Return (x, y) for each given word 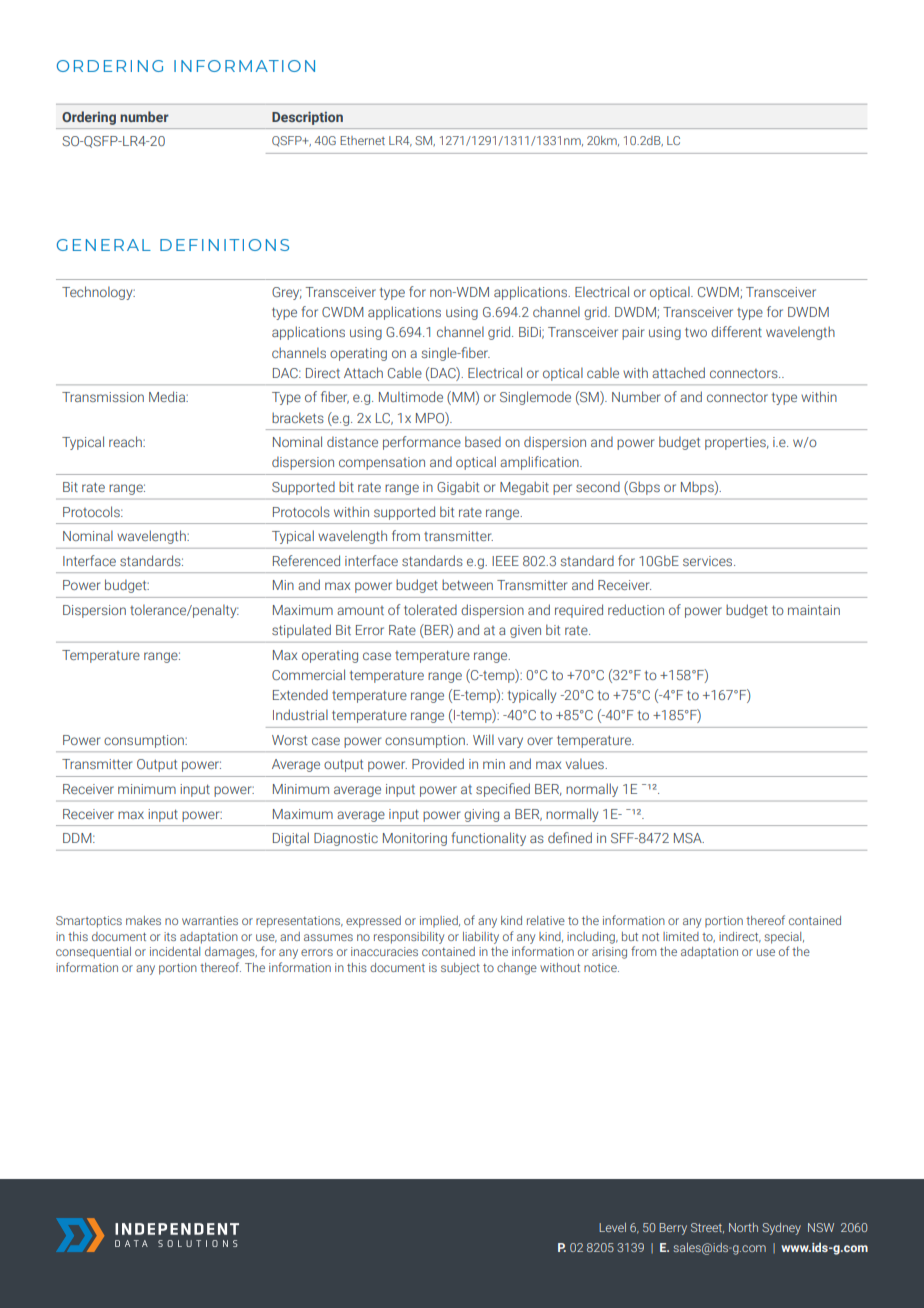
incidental (175, 951)
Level (612, 1227)
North (743, 1227)
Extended (300, 695)
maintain (814, 610)
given (525, 631)
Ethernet (362, 140)
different (736, 331)
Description (307, 118)
